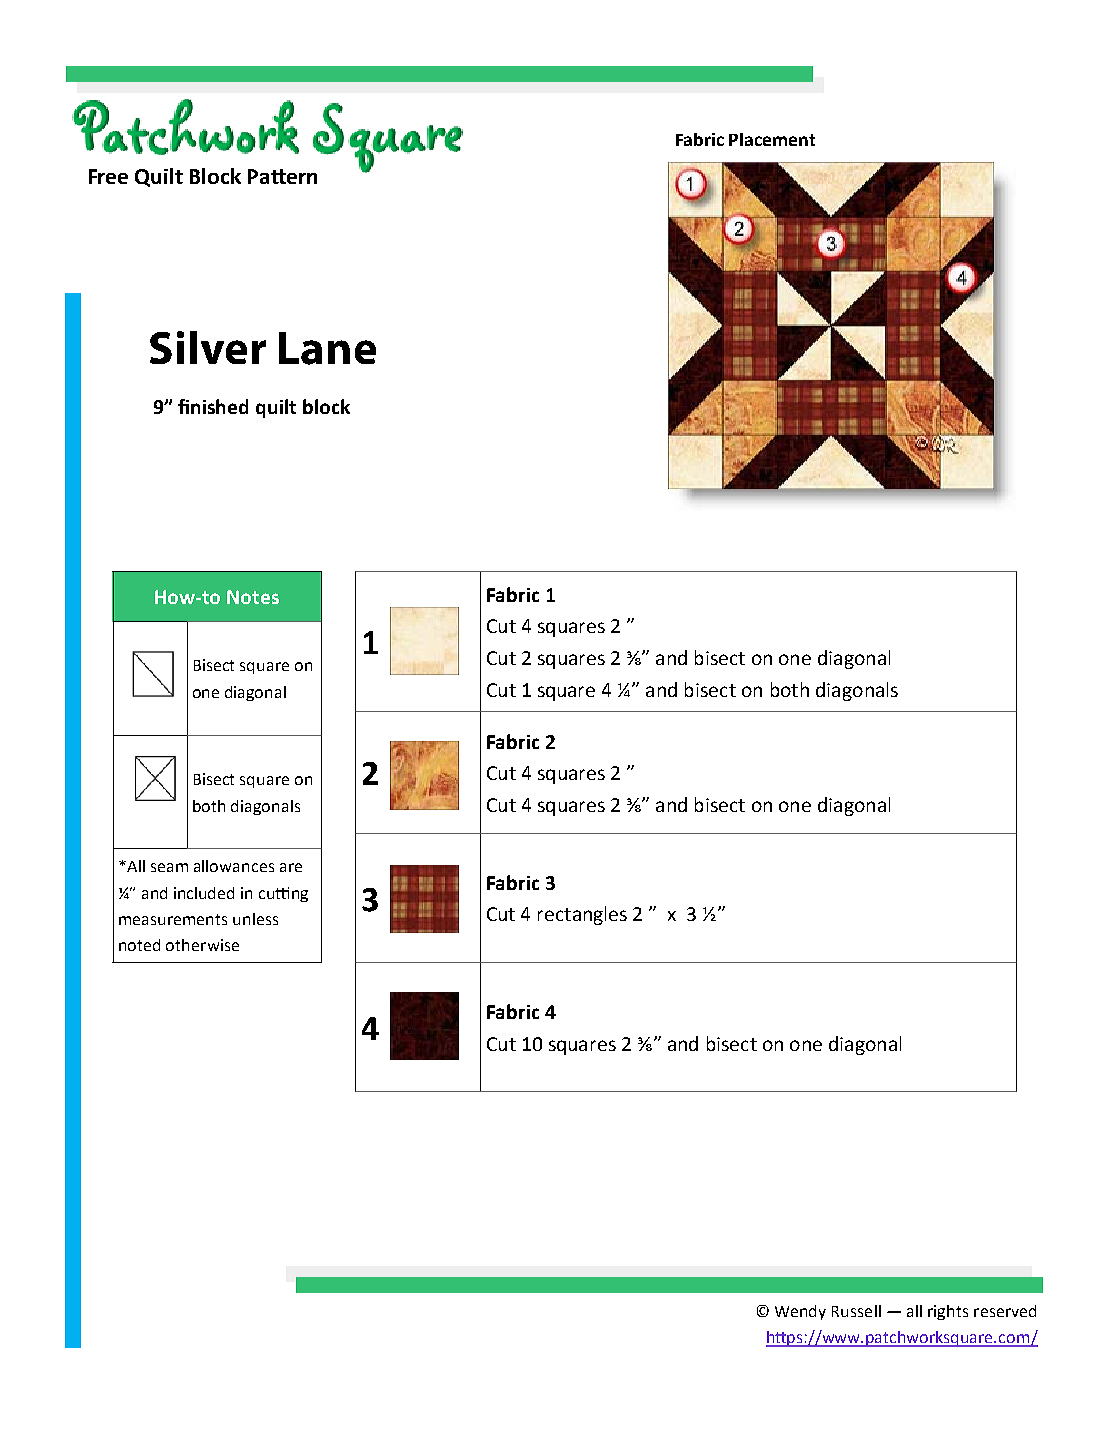 The height and width of the screenshot is (1434, 1108). What do you see at coordinates (253, 597) in the screenshot?
I see `Notes` at bounding box center [253, 597].
